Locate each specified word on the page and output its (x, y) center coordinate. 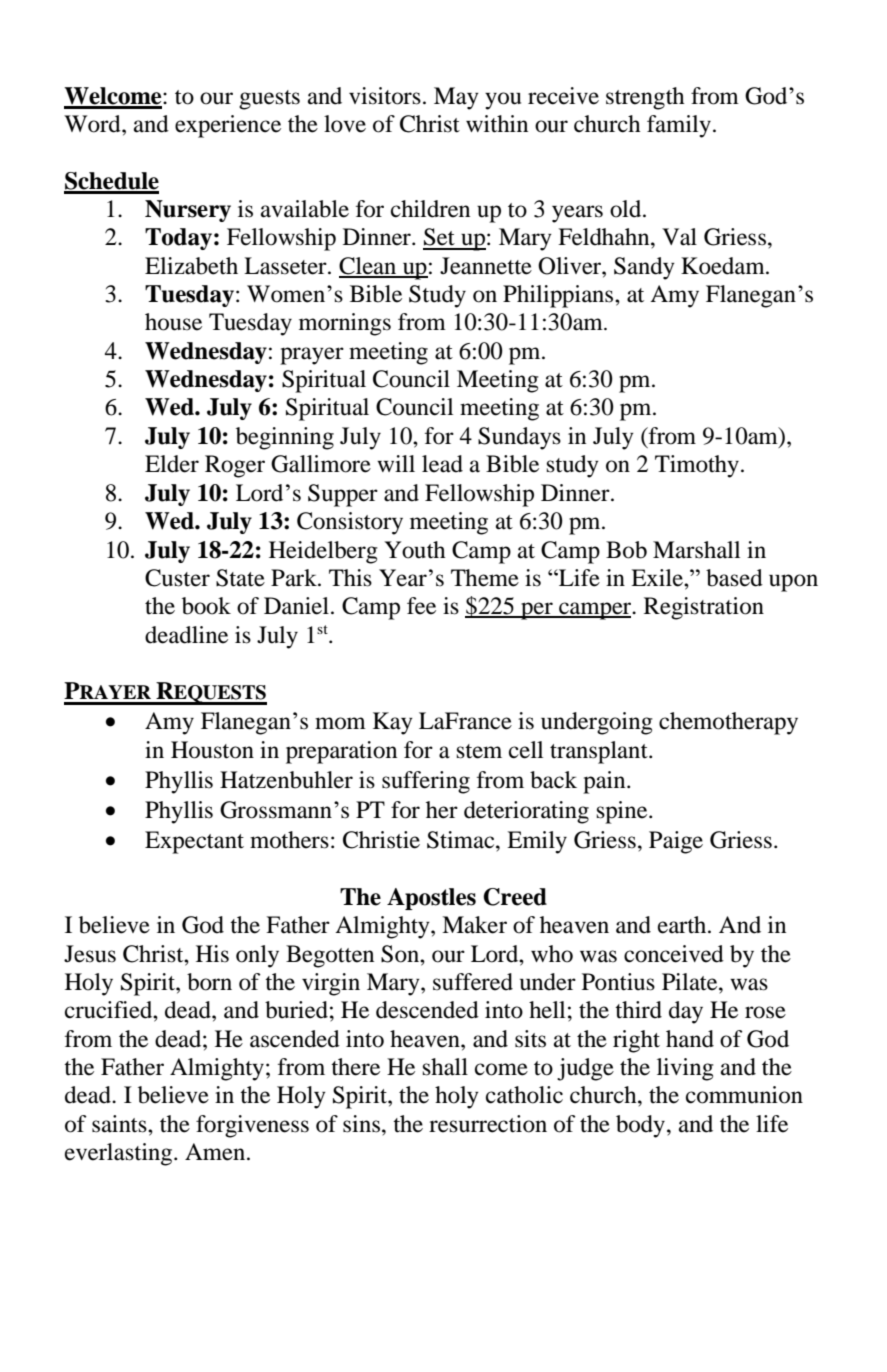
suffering (426, 782)
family (679, 126)
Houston (212, 750)
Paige (676, 842)
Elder (172, 464)
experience (228, 126)
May (456, 98)
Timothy (697, 466)
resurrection (488, 1124)
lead (442, 464)
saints (120, 1124)
